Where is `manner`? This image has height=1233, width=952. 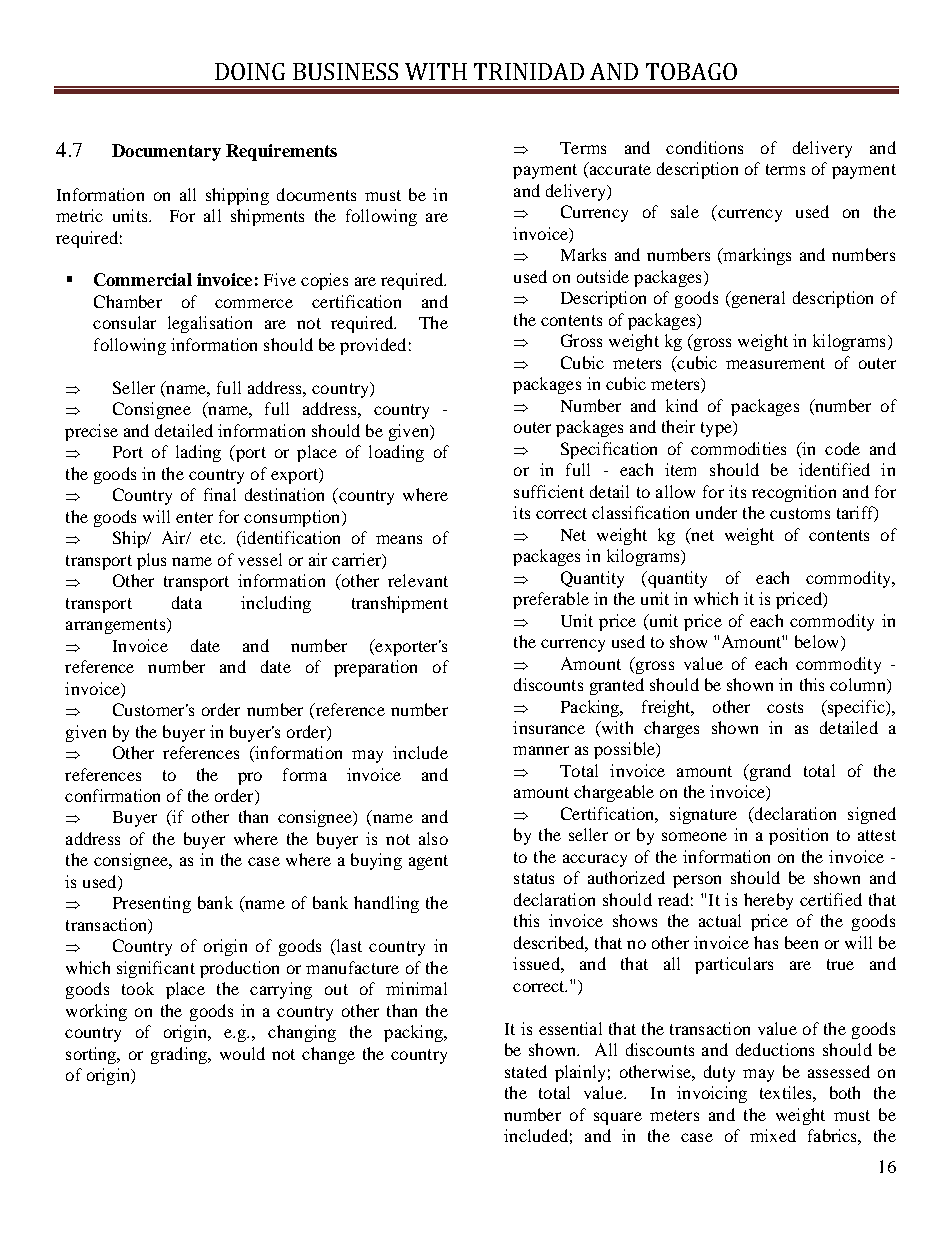
manner is located at coordinates (541, 750).
